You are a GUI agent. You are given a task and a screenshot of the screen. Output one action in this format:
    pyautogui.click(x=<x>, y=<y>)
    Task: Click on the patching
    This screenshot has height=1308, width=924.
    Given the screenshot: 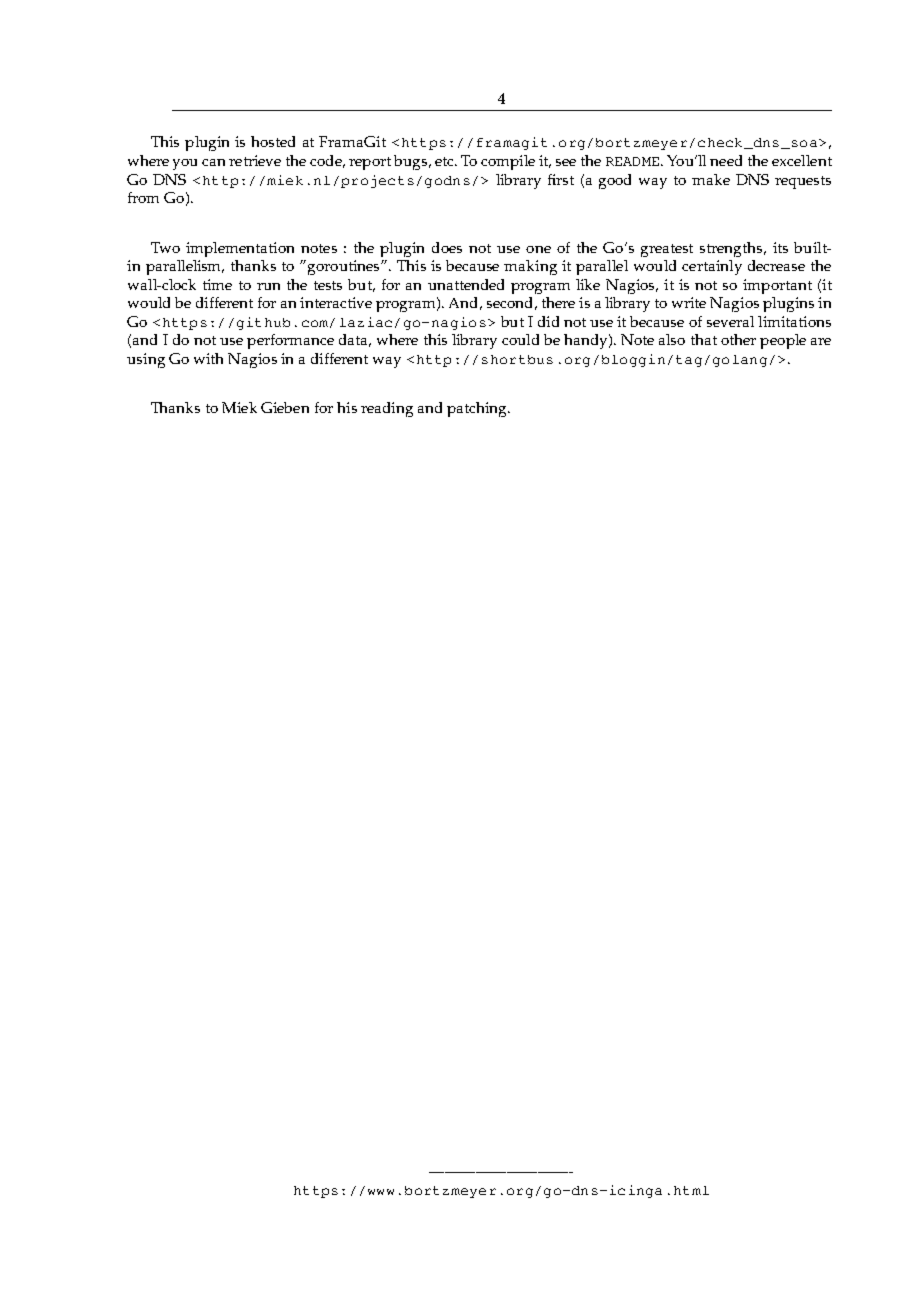 What is the action you would take?
    pyautogui.click(x=478, y=409)
